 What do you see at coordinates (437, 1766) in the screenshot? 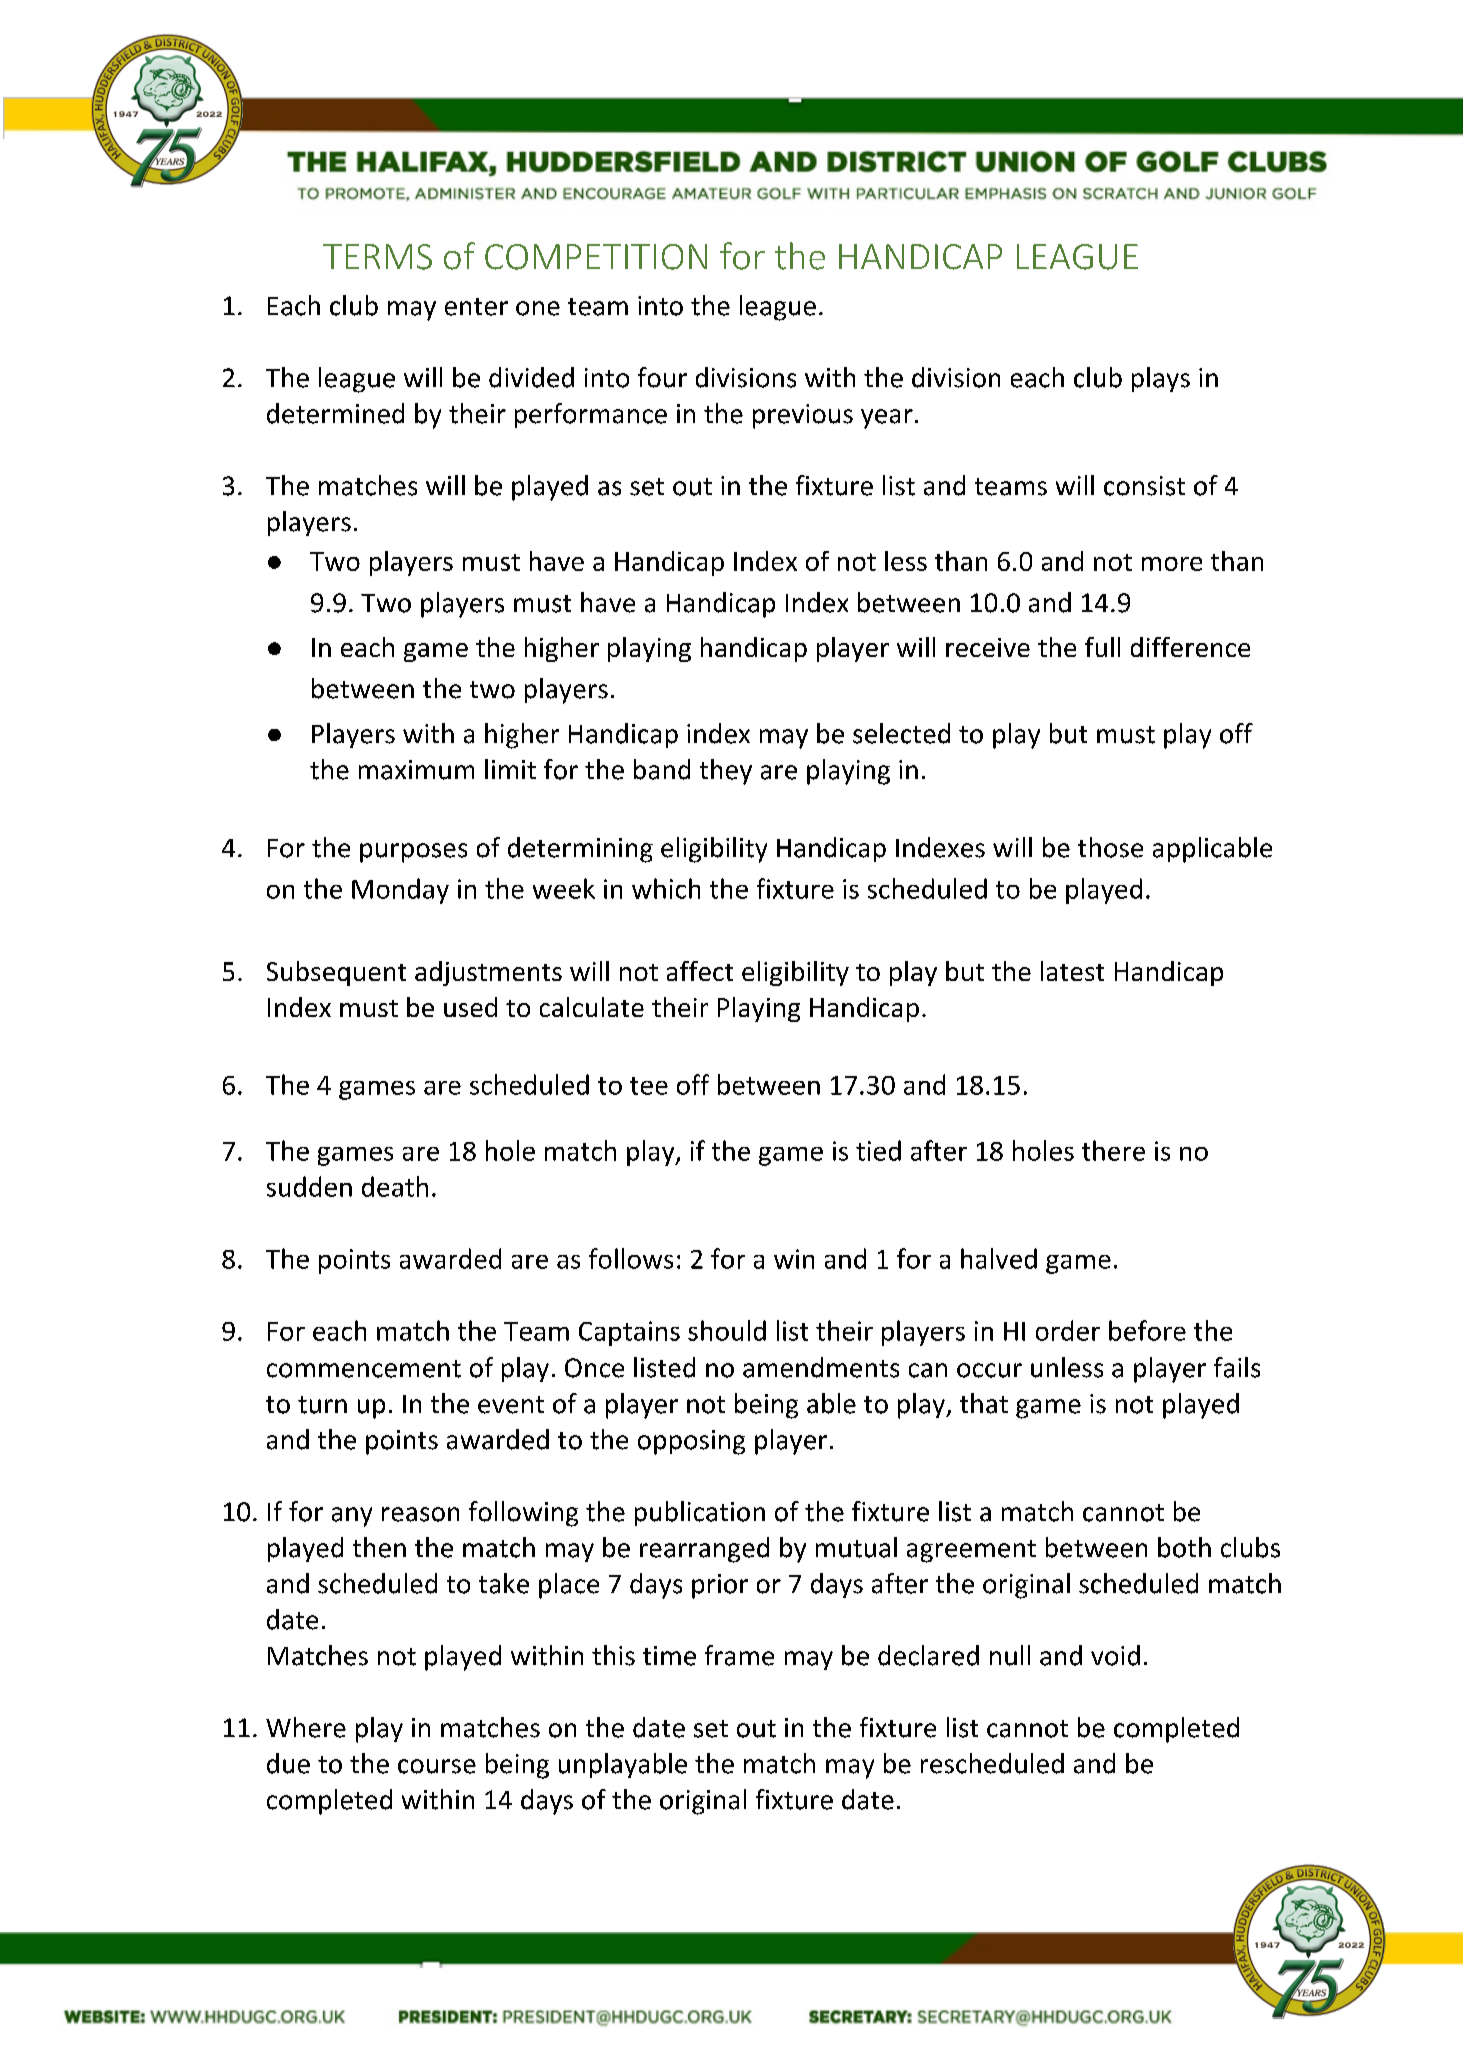
I see `course` at bounding box center [437, 1766].
